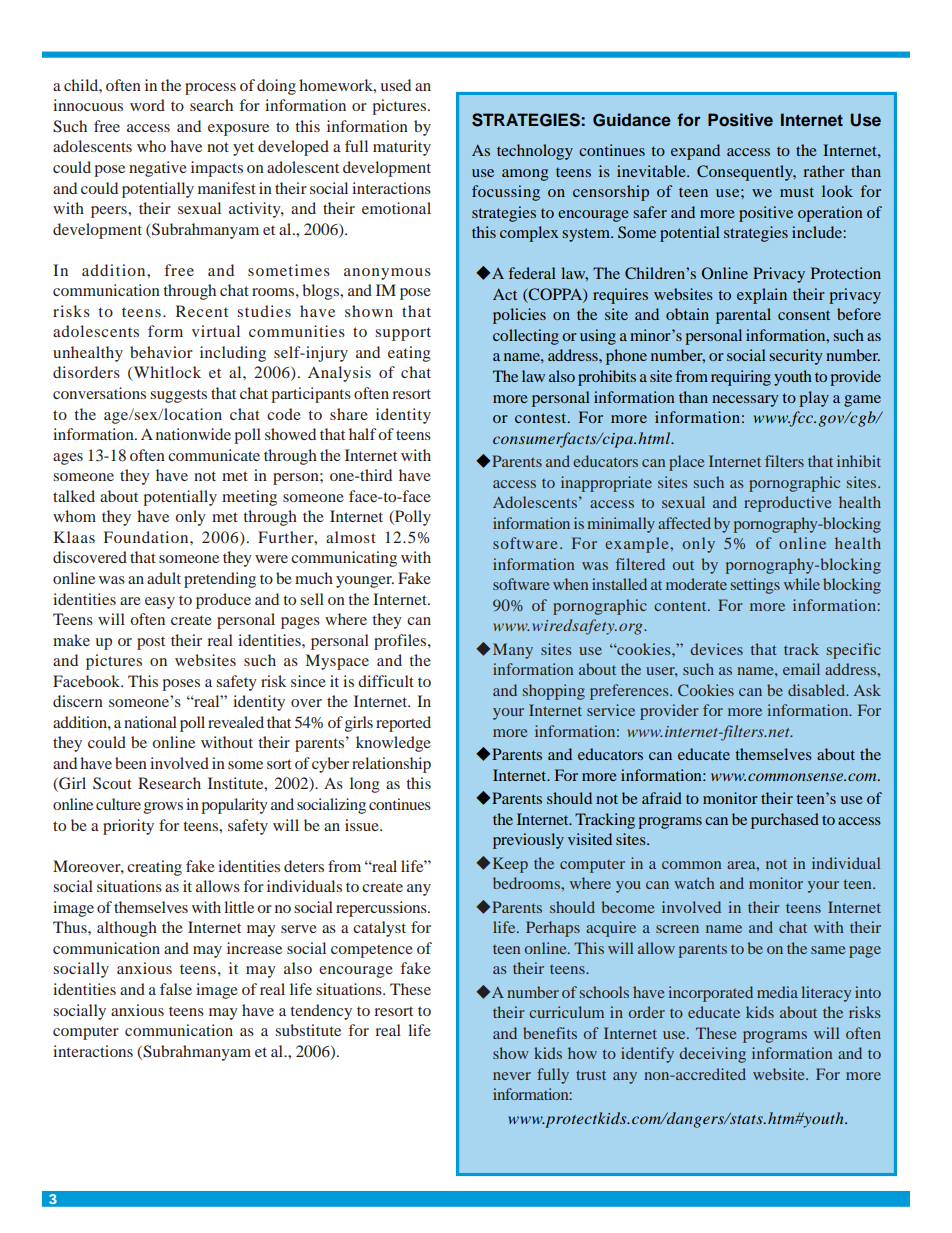  I want to click on disabled, so click(818, 690).
